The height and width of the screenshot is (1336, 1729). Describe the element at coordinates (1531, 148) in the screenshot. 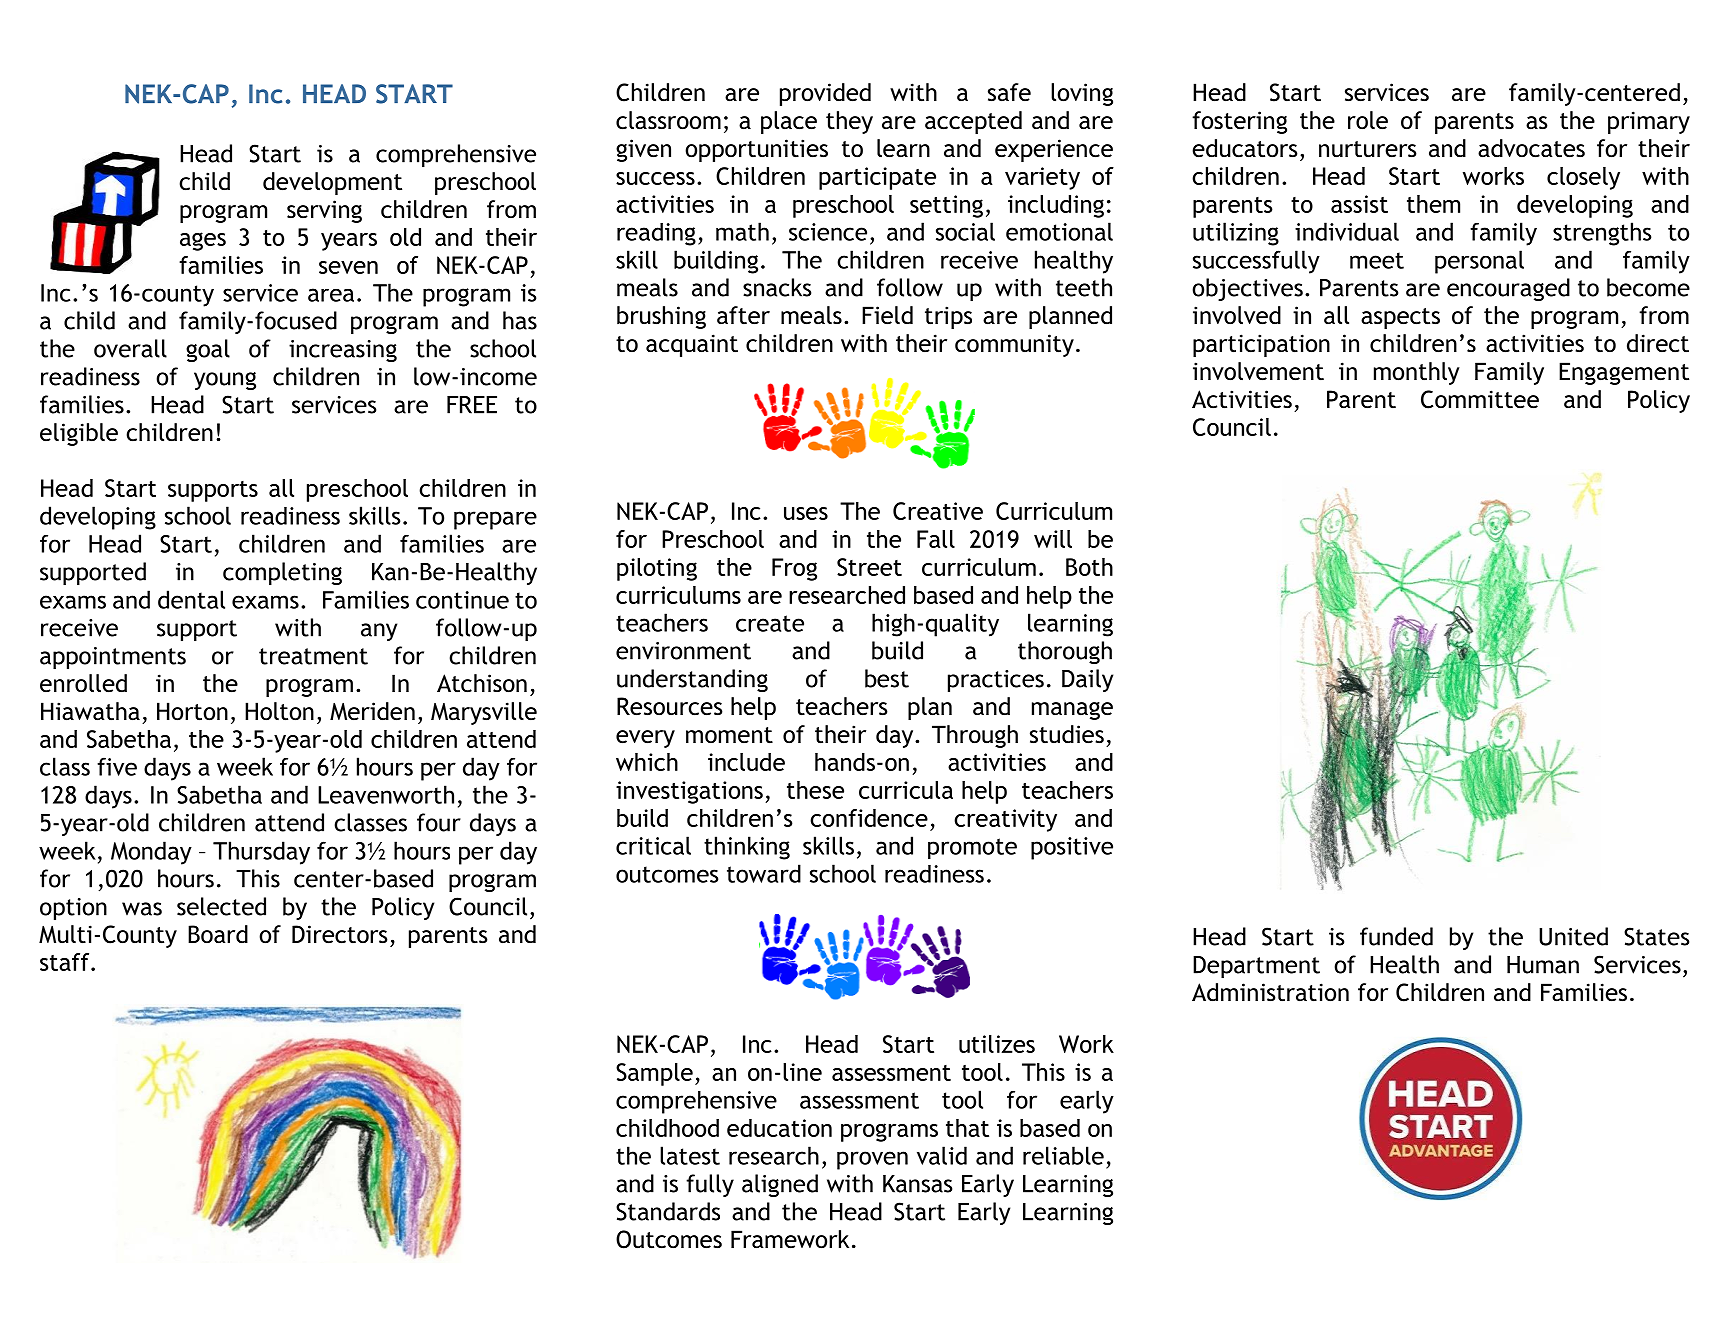

I see `advocates` at that location.
